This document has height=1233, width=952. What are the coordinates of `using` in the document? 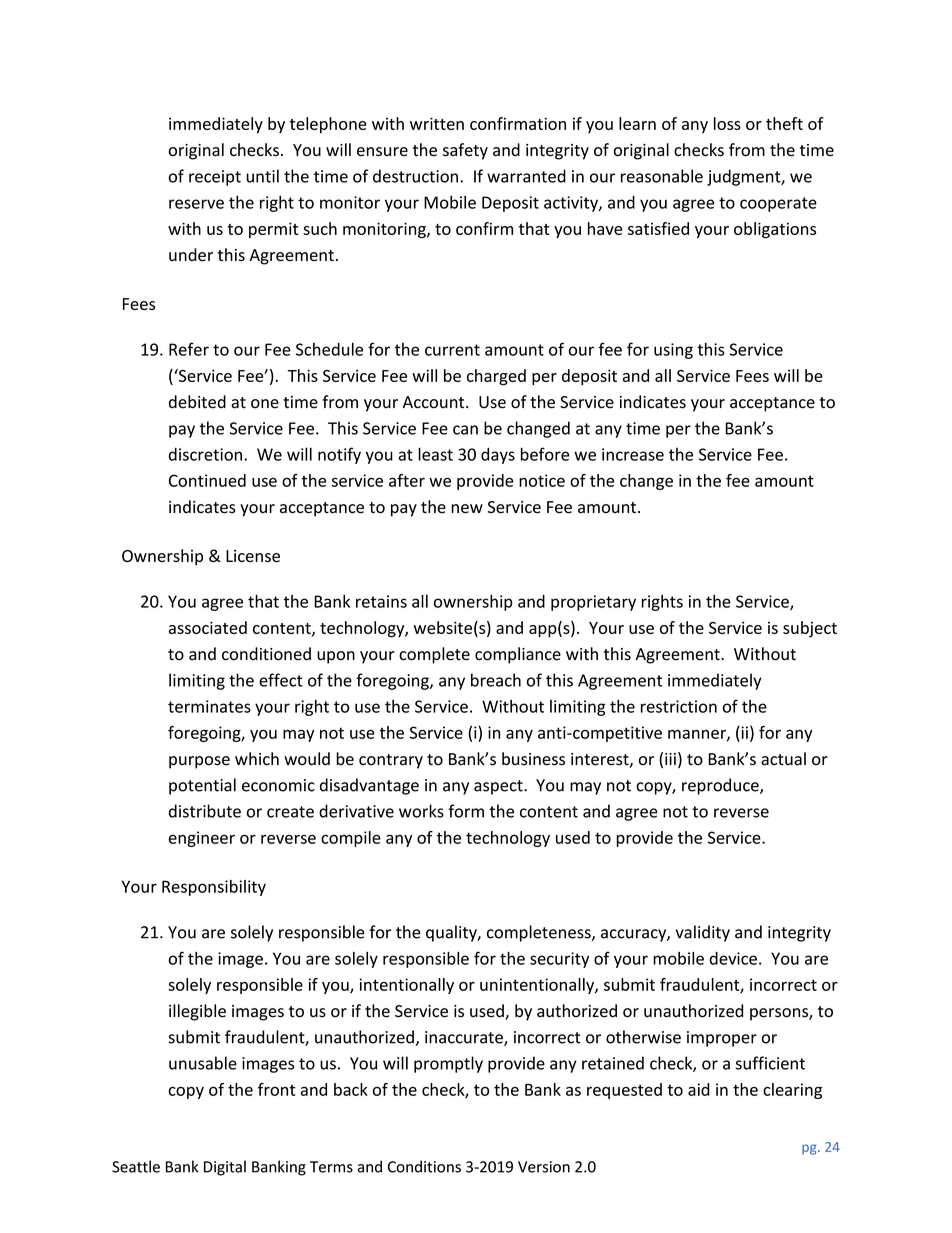 It's located at (673, 351).
